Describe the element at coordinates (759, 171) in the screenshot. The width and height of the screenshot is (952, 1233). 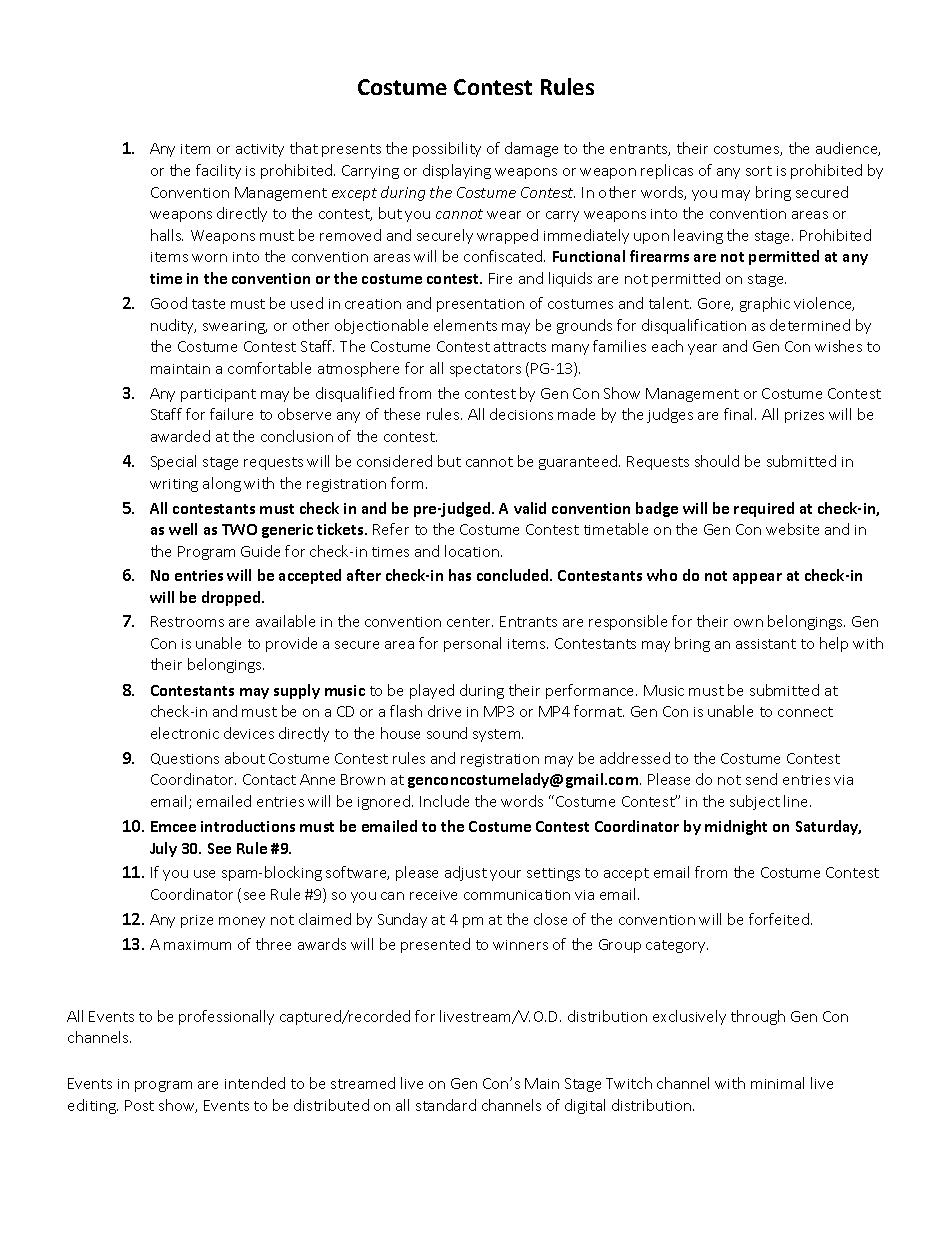
I see `sort` at that location.
